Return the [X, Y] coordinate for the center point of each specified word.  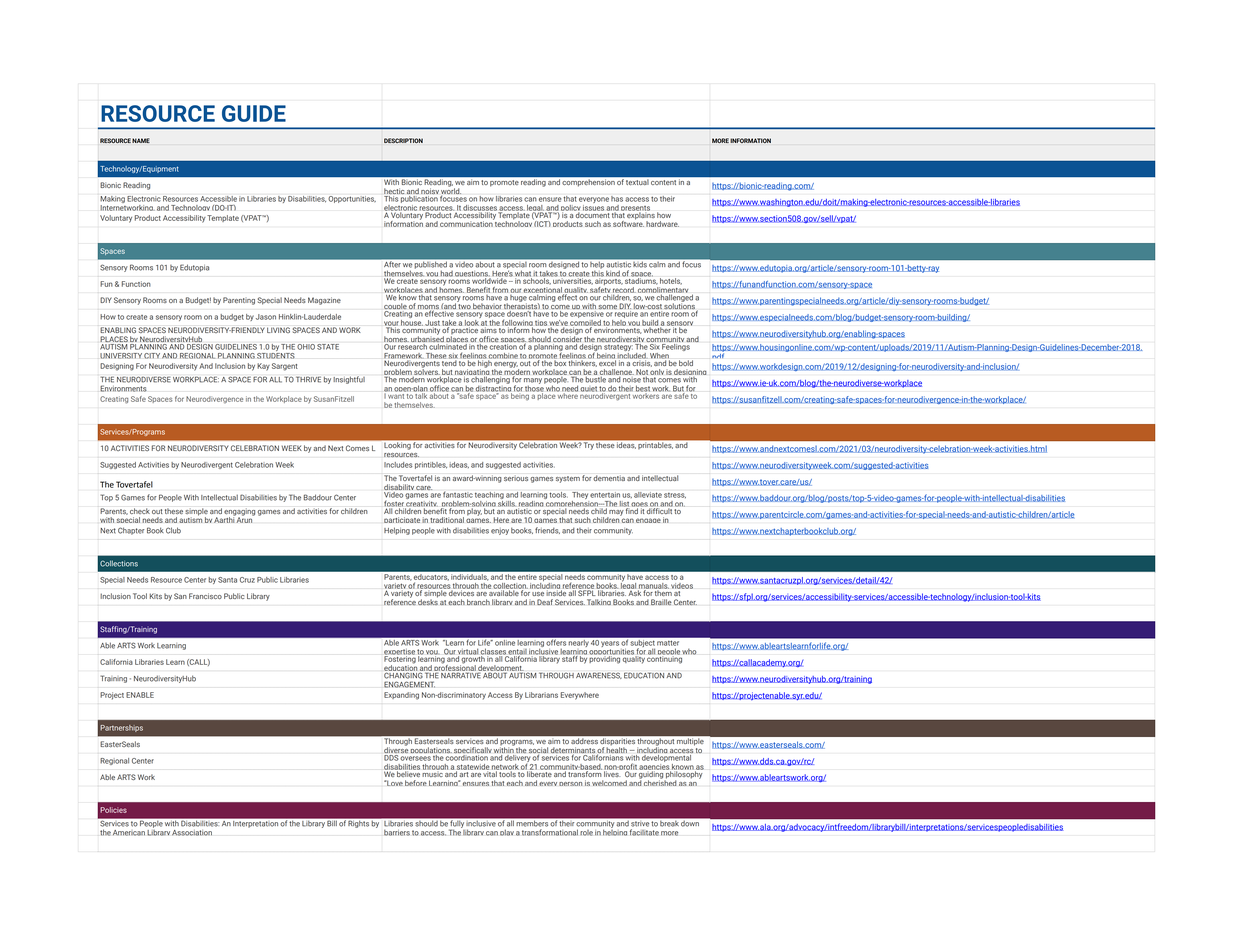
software [628, 223]
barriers [397, 833]
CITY [152, 356]
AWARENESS [599, 675]
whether [657, 329]
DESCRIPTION [403, 140]
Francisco [205, 596]
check [140, 511]
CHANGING [403, 674]
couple [395, 308]
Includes [398, 465]
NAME [141, 140]
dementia [609, 478]
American [129, 833]
